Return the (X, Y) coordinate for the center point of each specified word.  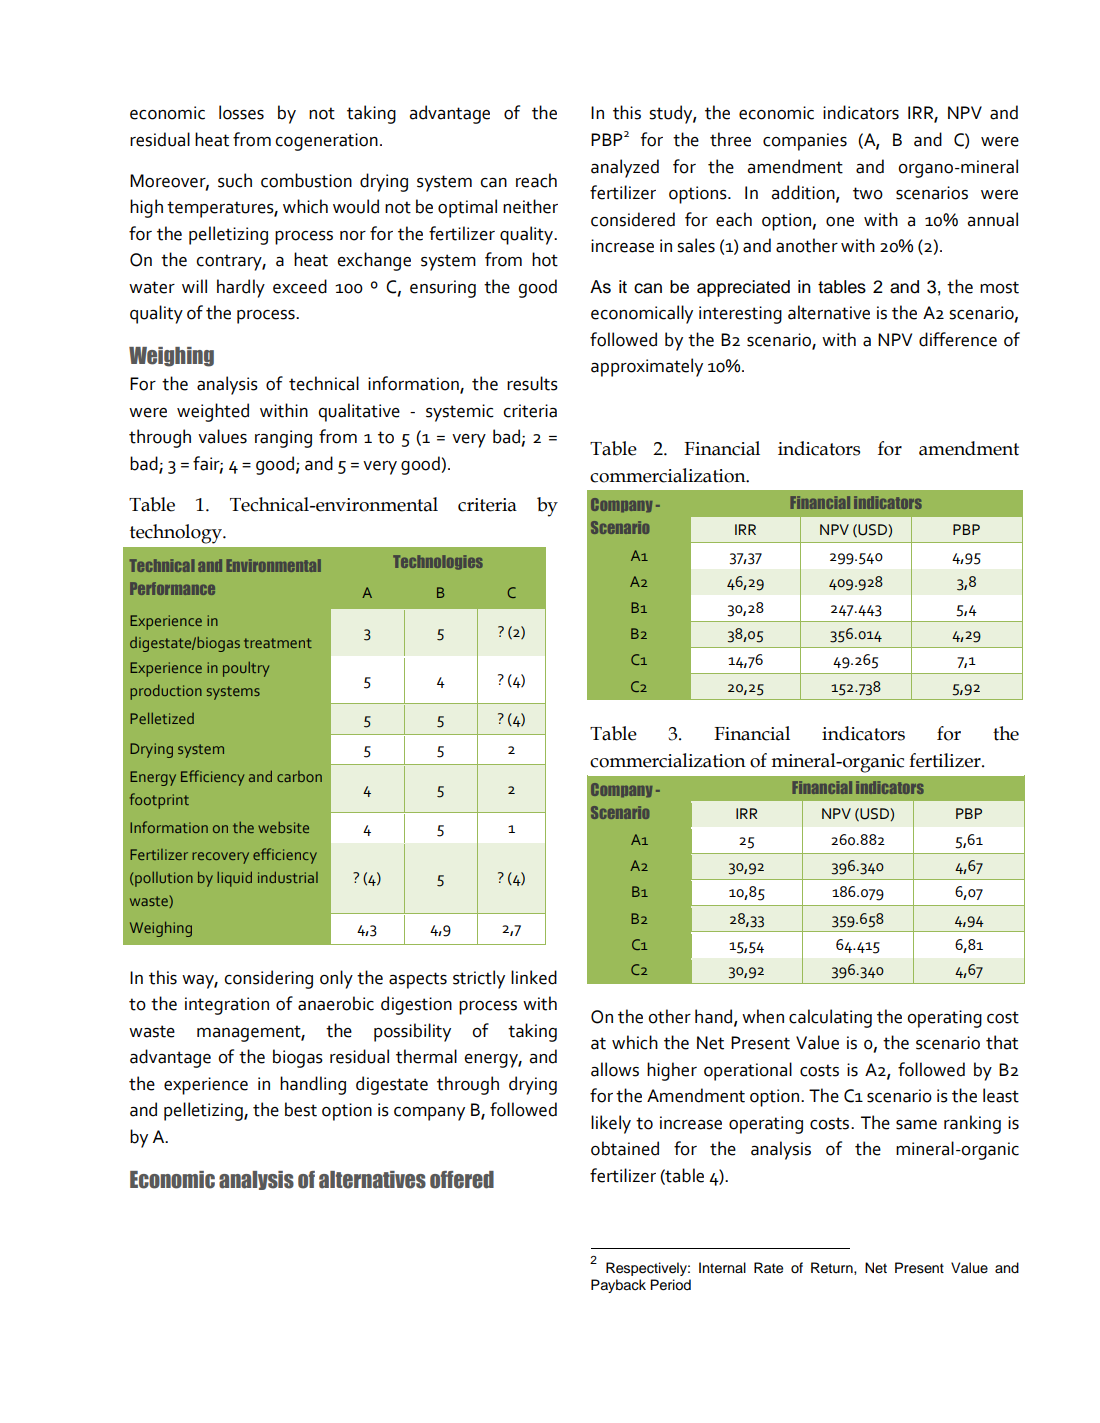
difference (958, 339)
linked (534, 977)
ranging (283, 439)
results (532, 383)
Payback (618, 1286)
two (868, 193)
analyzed (625, 168)
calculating (830, 1018)
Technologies (438, 562)
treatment (278, 643)
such (235, 180)
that (1002, 1042)
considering (268, 979)
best (301, 1109)
